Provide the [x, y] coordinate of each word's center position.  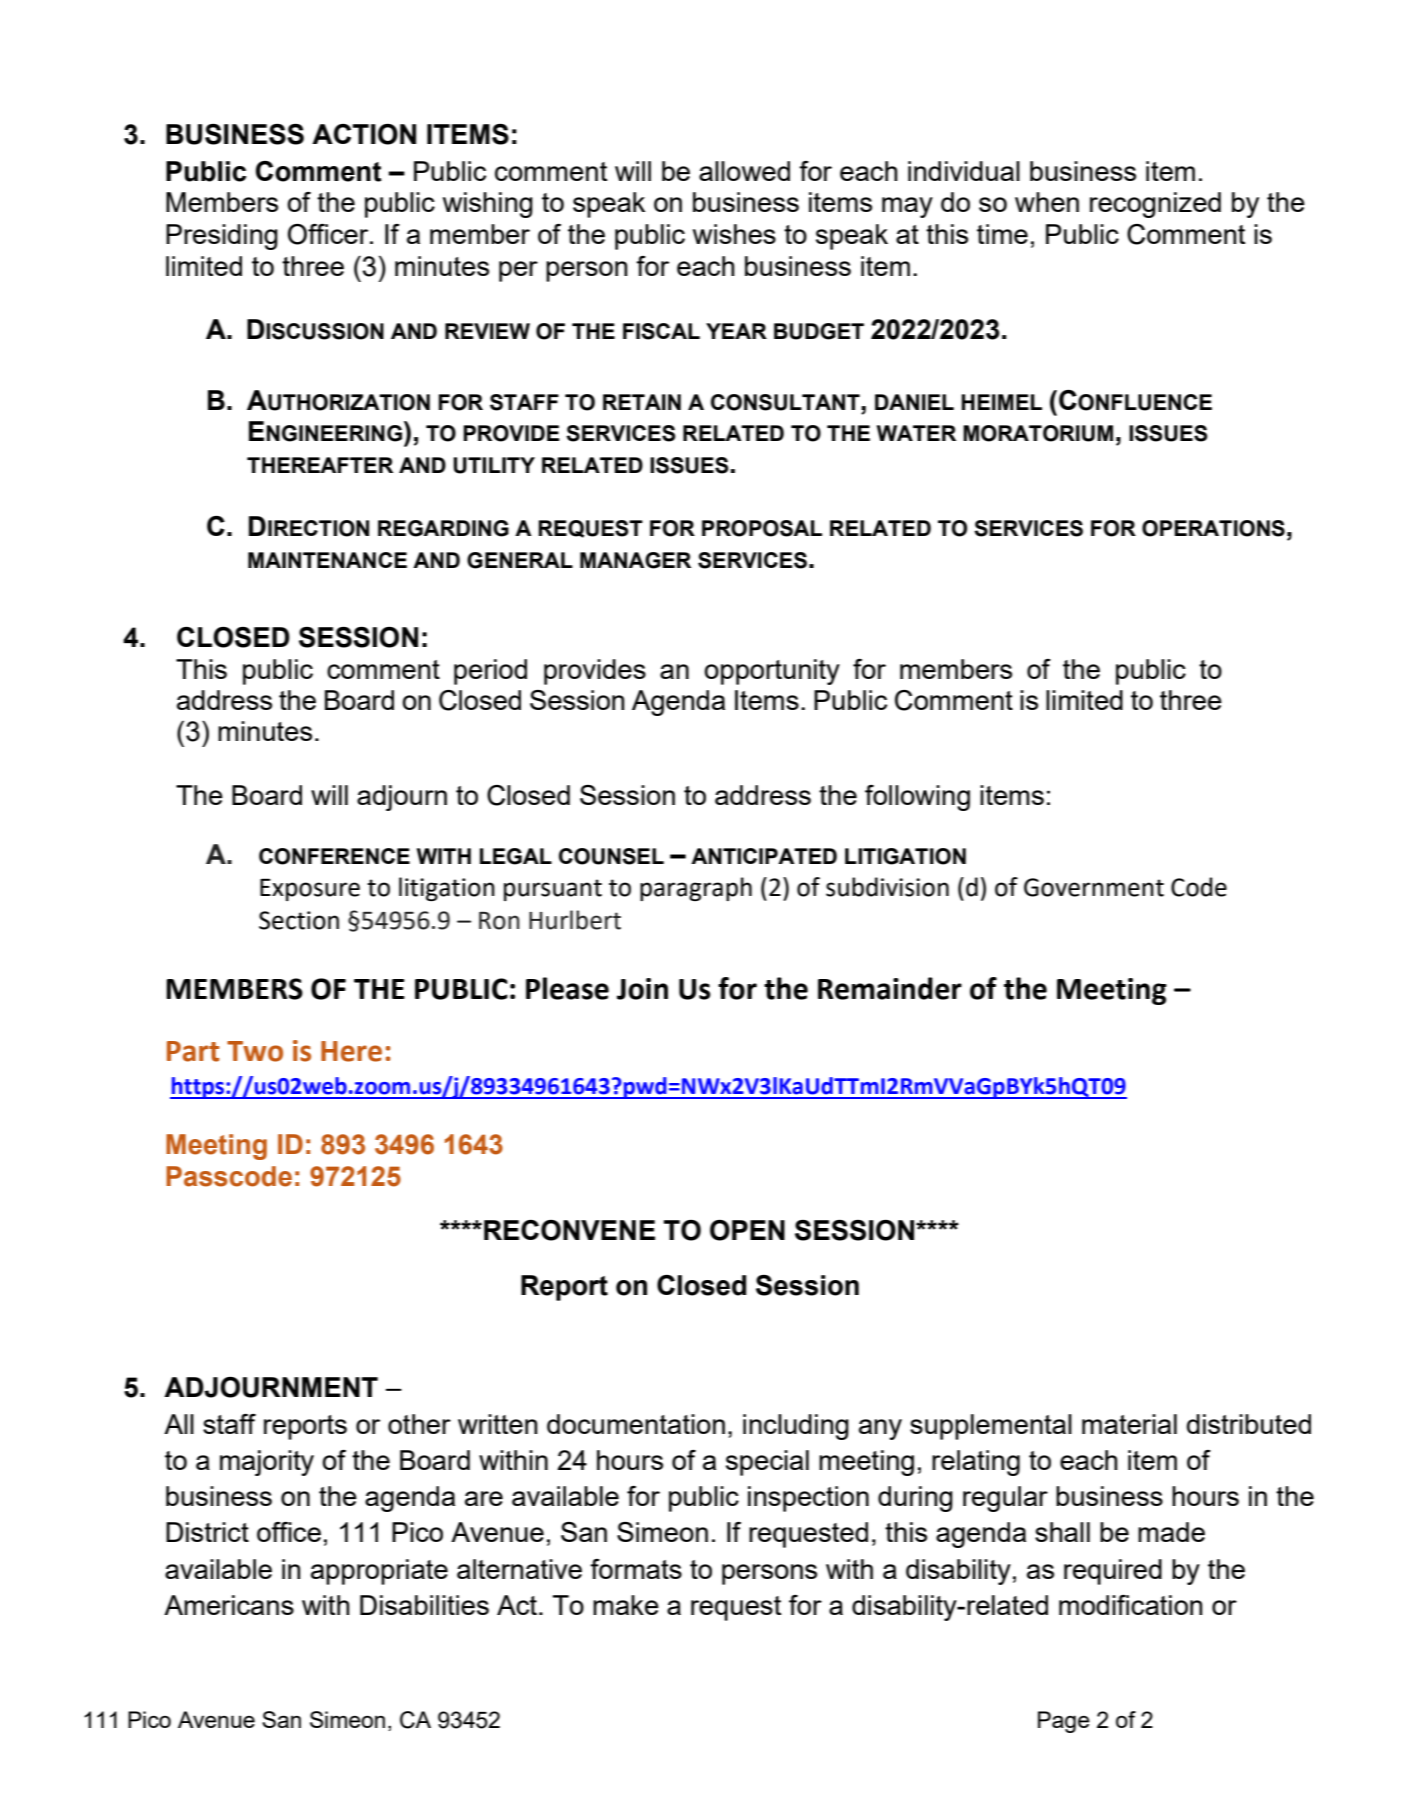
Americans [229, 1605]
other [419, 1424]
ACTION [364, 134]
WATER [916, 433]
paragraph [696, 889]
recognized [1155, 205]
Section [299, 920]
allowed [744, 171]
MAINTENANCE [327, 560]
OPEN [747, 1230]
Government [1094, 887]
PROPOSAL [762, 528]
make [626, 1605]
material [1129, 1424]
